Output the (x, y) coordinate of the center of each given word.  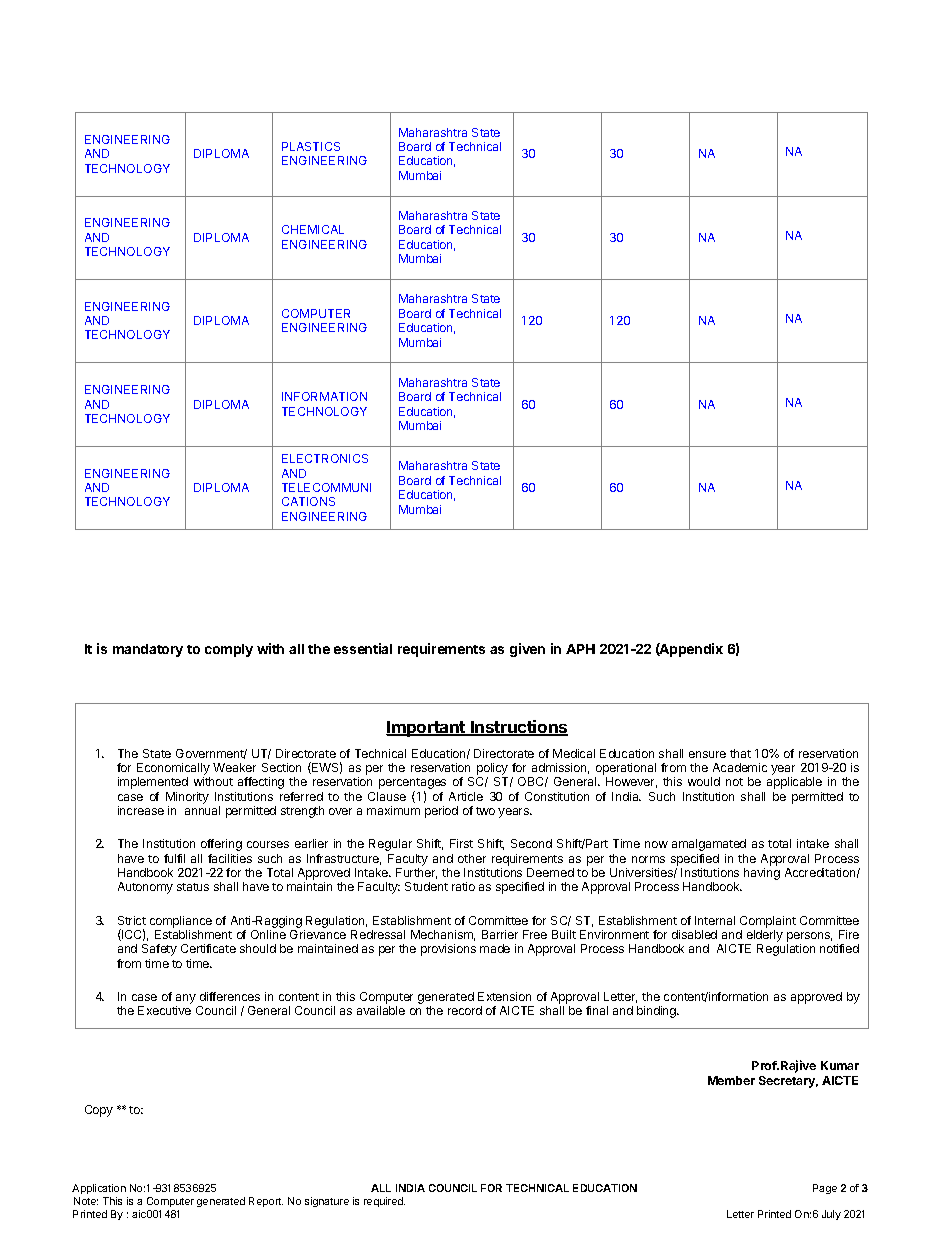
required (384, 1202)
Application (99, 1189)
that (740, 753)
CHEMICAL (313, 229)
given (527, 650)
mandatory (148, 650)
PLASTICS (311, 146)
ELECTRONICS (325, 458)
